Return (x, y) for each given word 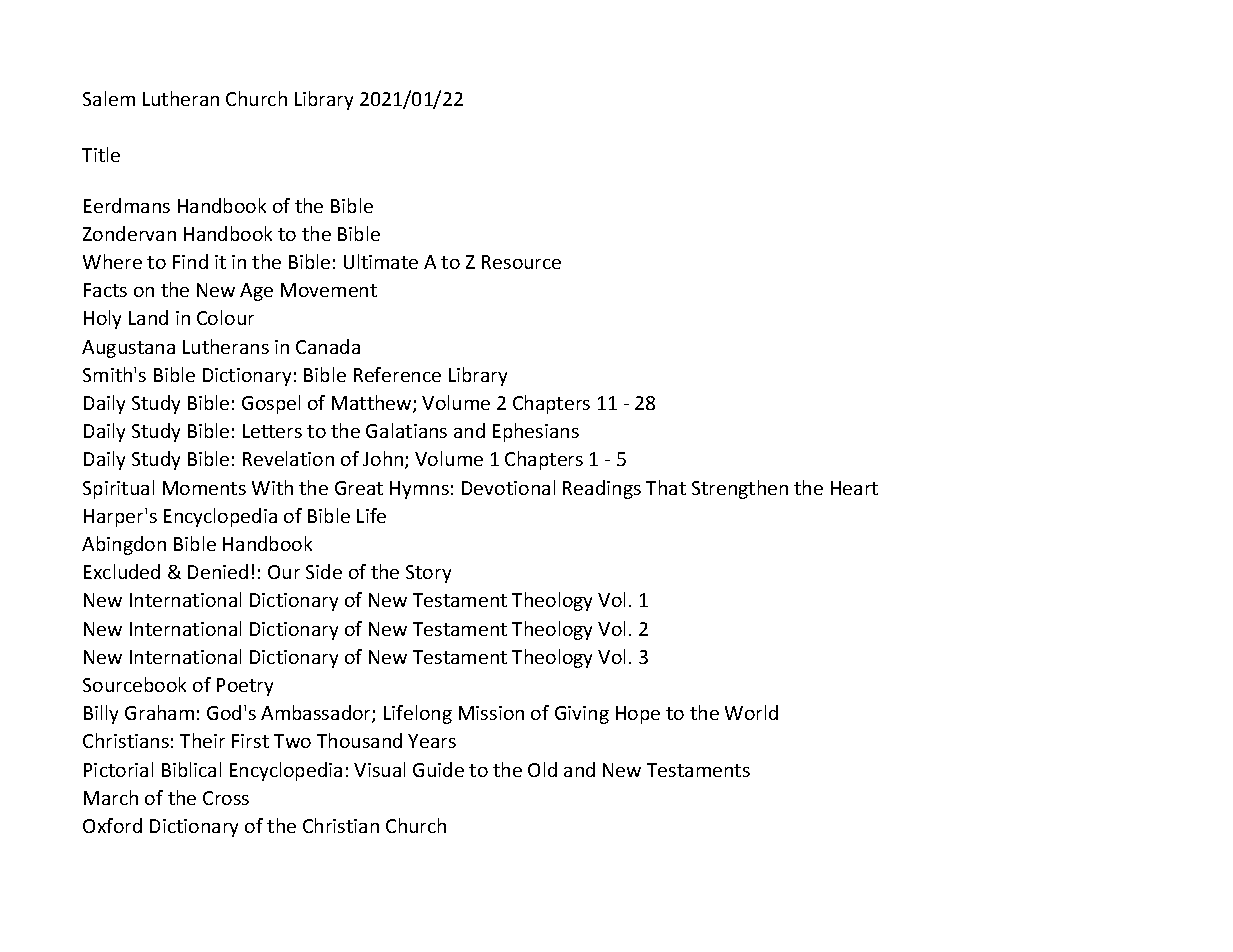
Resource (521, 262)
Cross (226, 798)
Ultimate (381, 261)
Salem (109, 98)
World (751, 712)
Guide (438, 769)
